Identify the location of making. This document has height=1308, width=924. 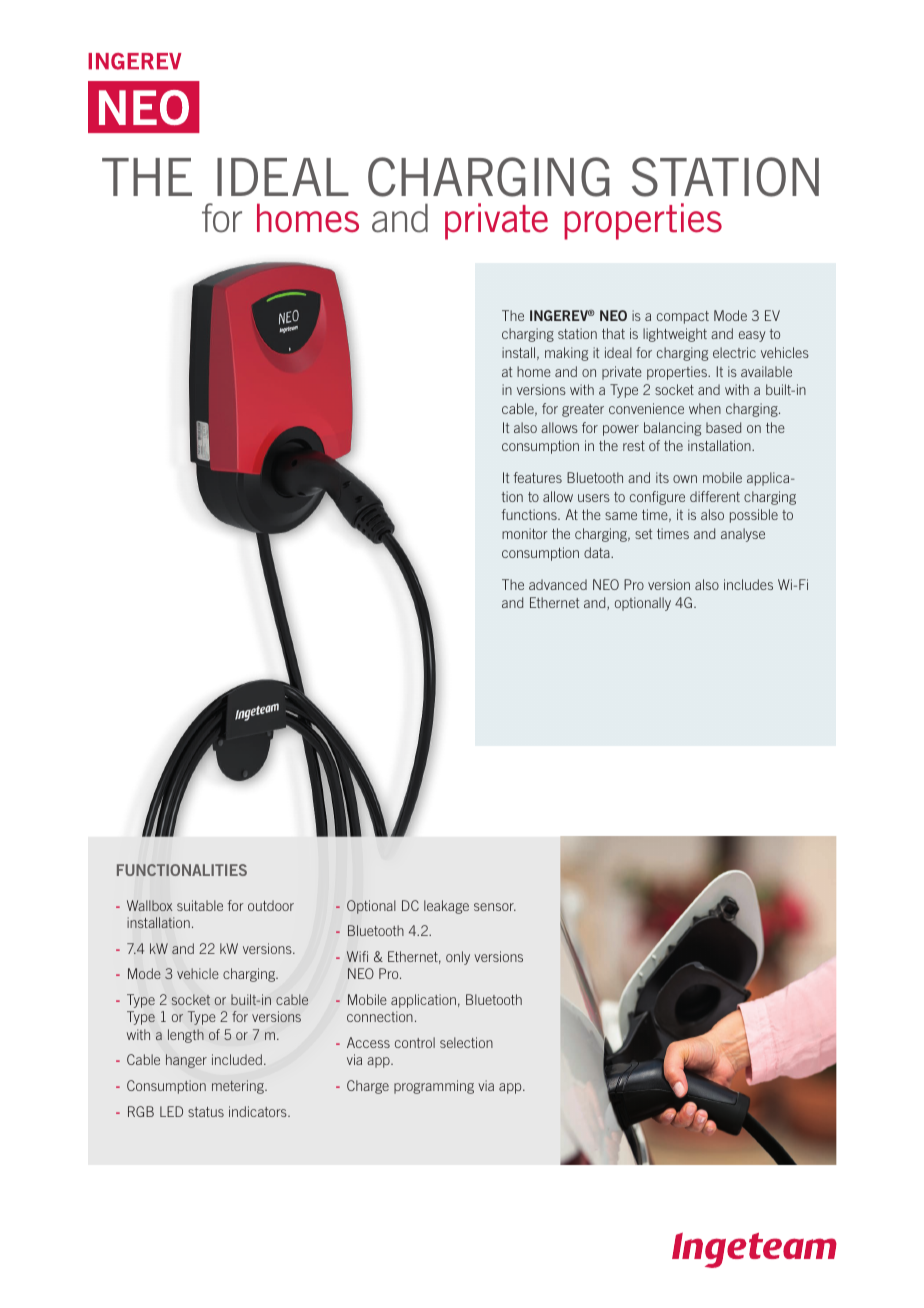
(566, 354).
